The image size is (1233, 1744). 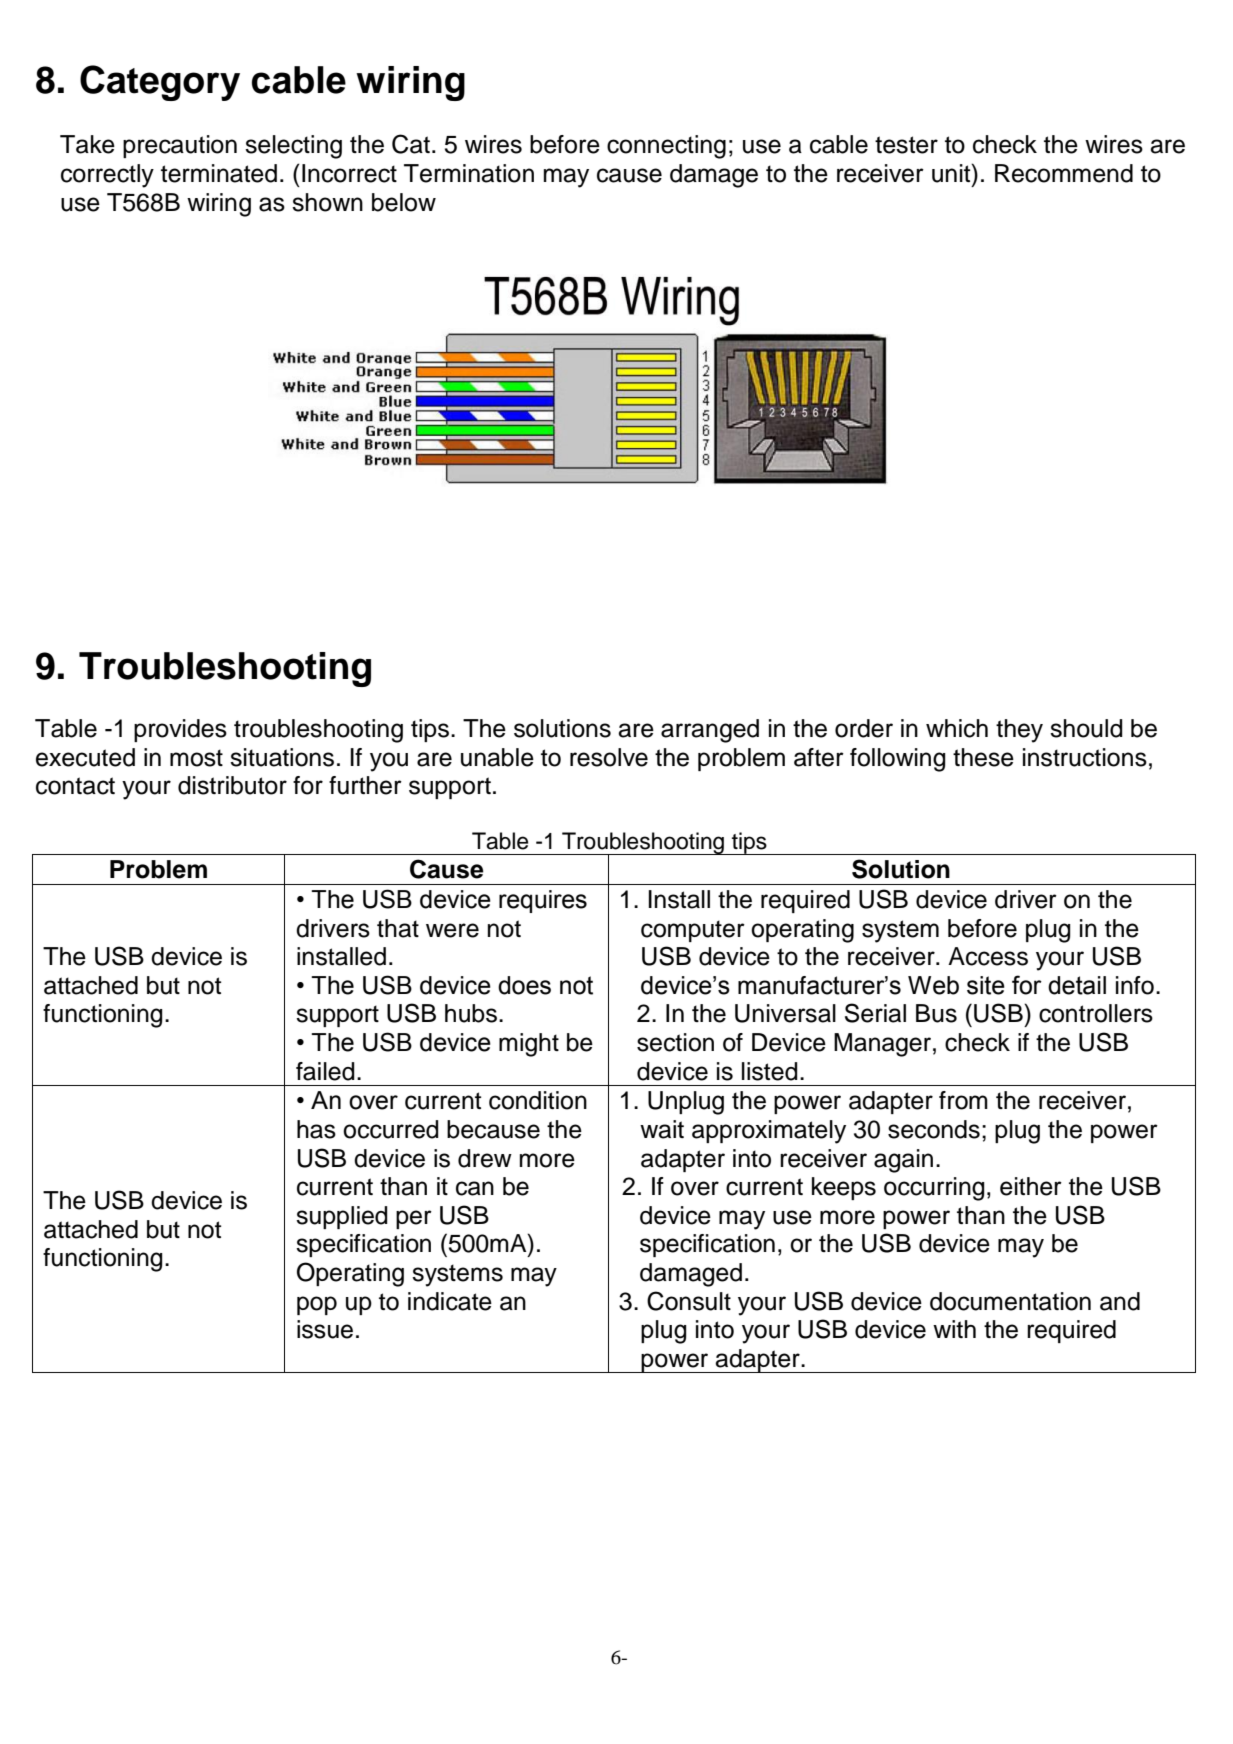 What do you see at coordinates (609, 757) in the screenshot?
I see `resolve` at bounding box center [609, 757].
